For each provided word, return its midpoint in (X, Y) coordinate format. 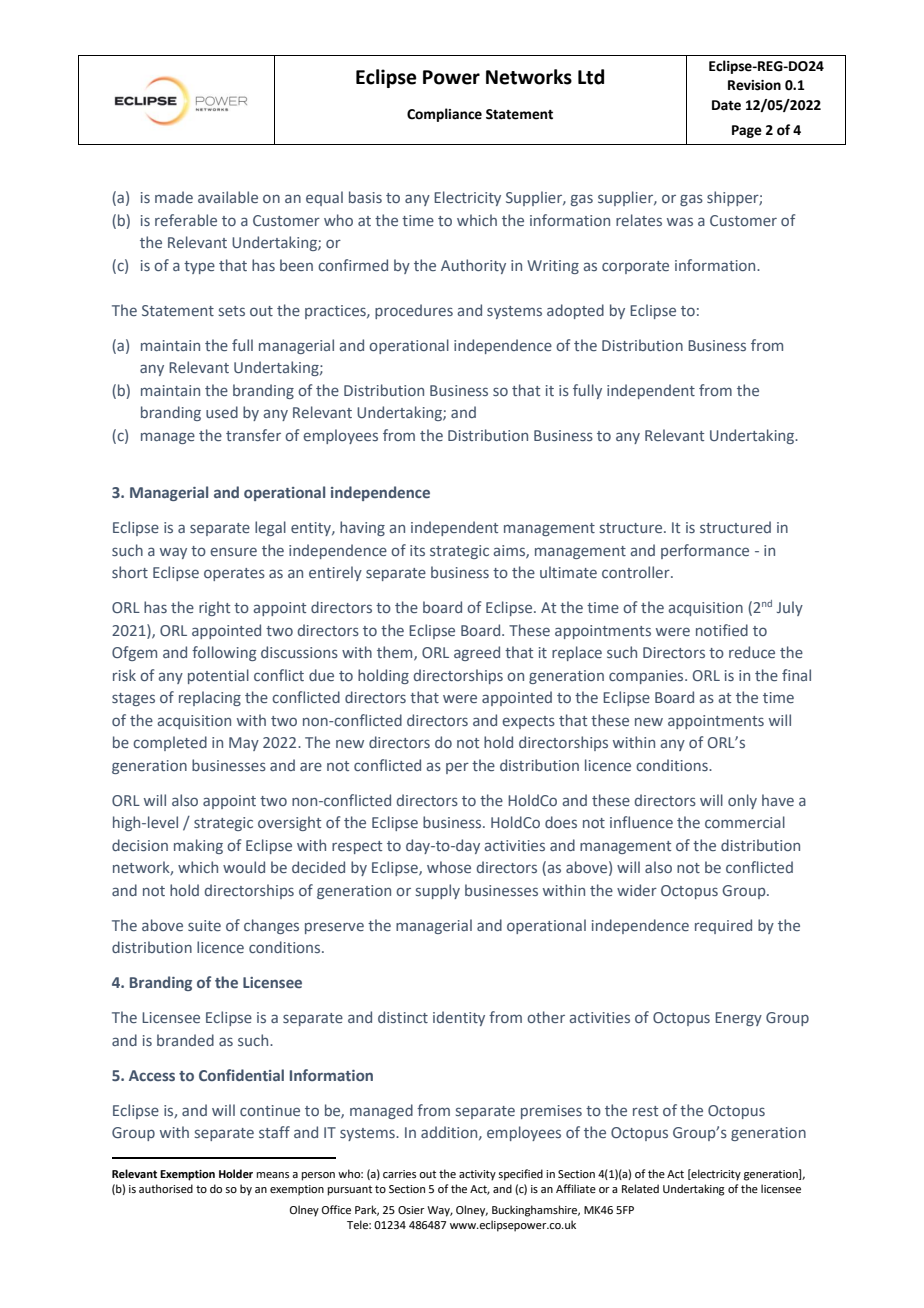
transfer (253, 435)
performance (705, 551)
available (228, 197)
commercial (745, 822)
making (198, 846)
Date (726, 105)
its (417, 550)
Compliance (444, 115)
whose (449, 867)
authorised (166, 1188)
